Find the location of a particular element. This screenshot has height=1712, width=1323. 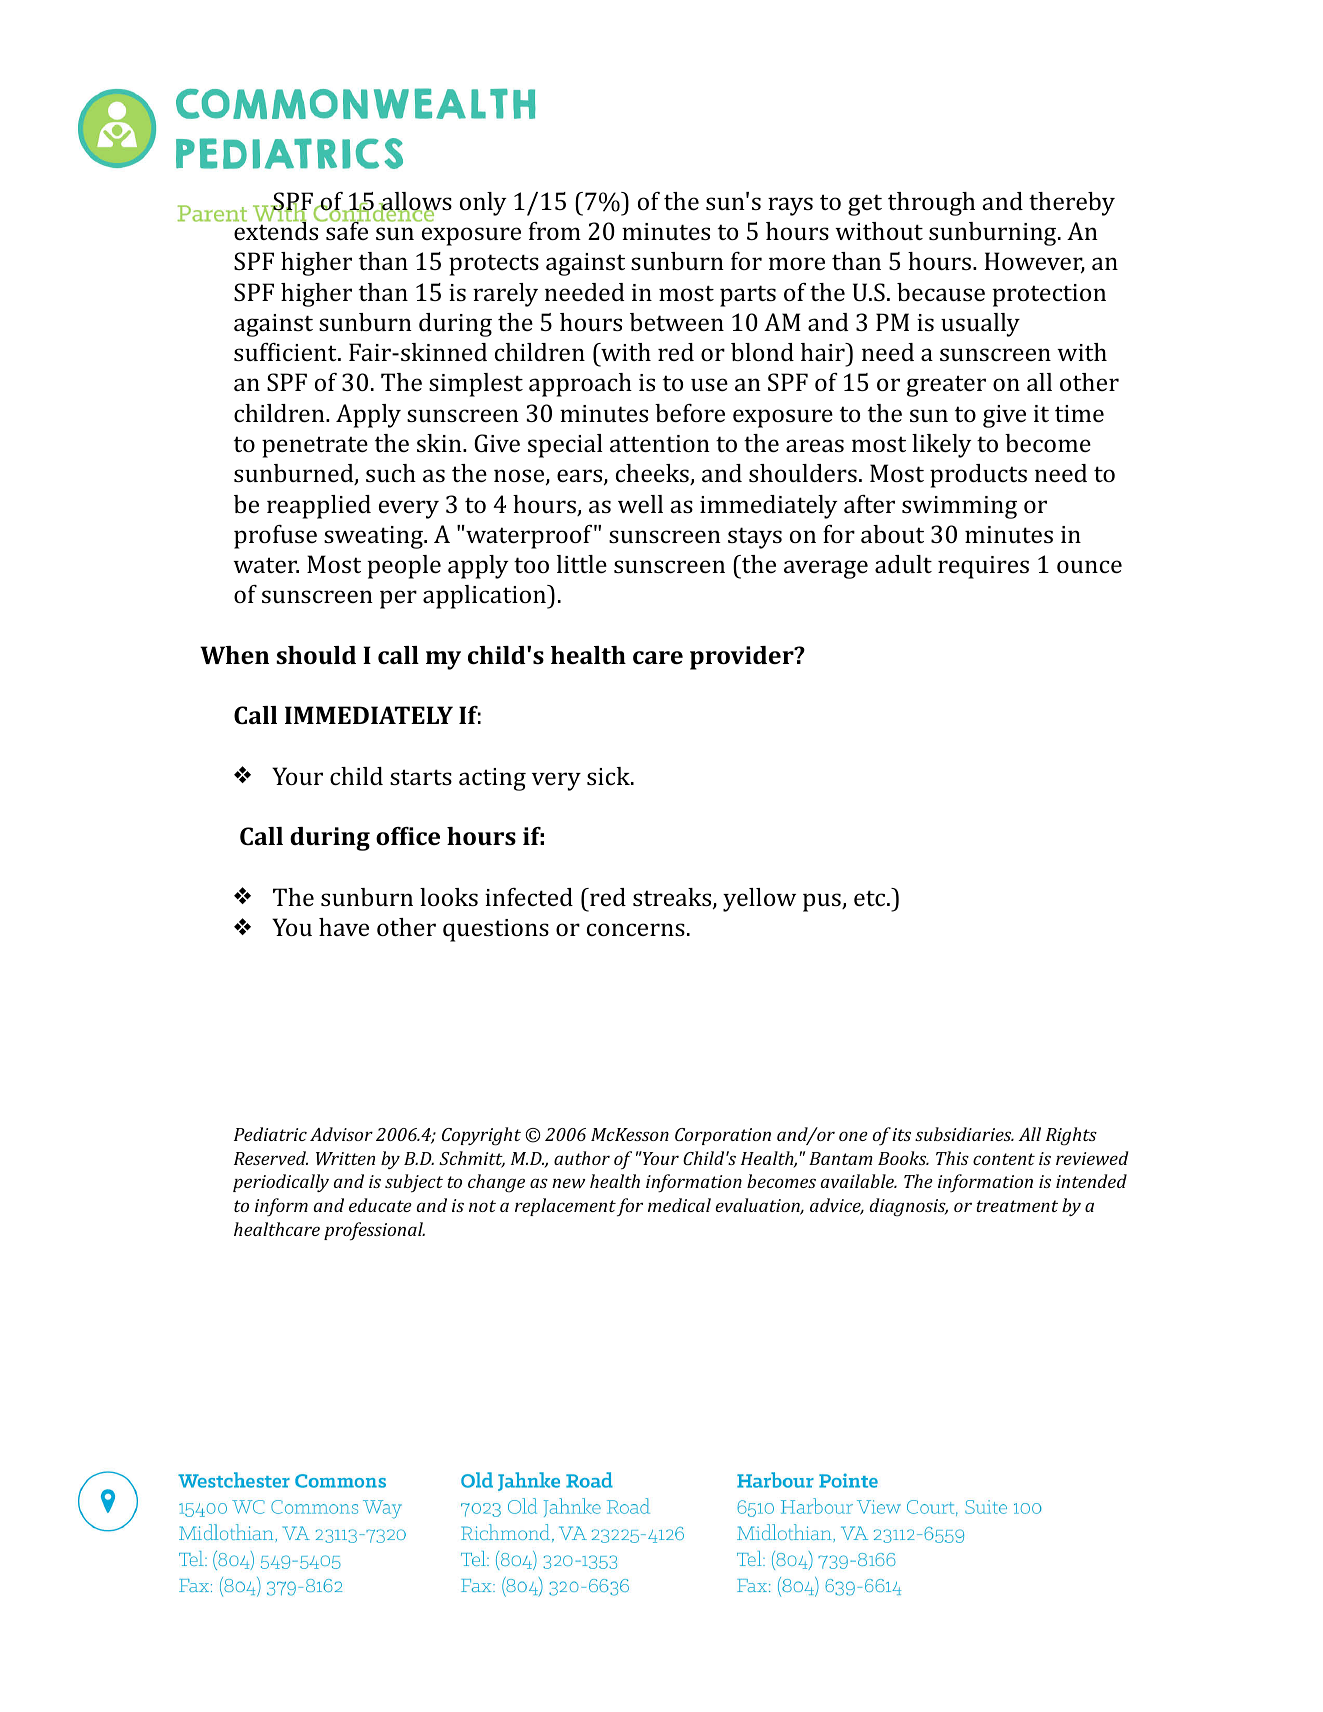

streaks is located at coordinates (673, 898).
